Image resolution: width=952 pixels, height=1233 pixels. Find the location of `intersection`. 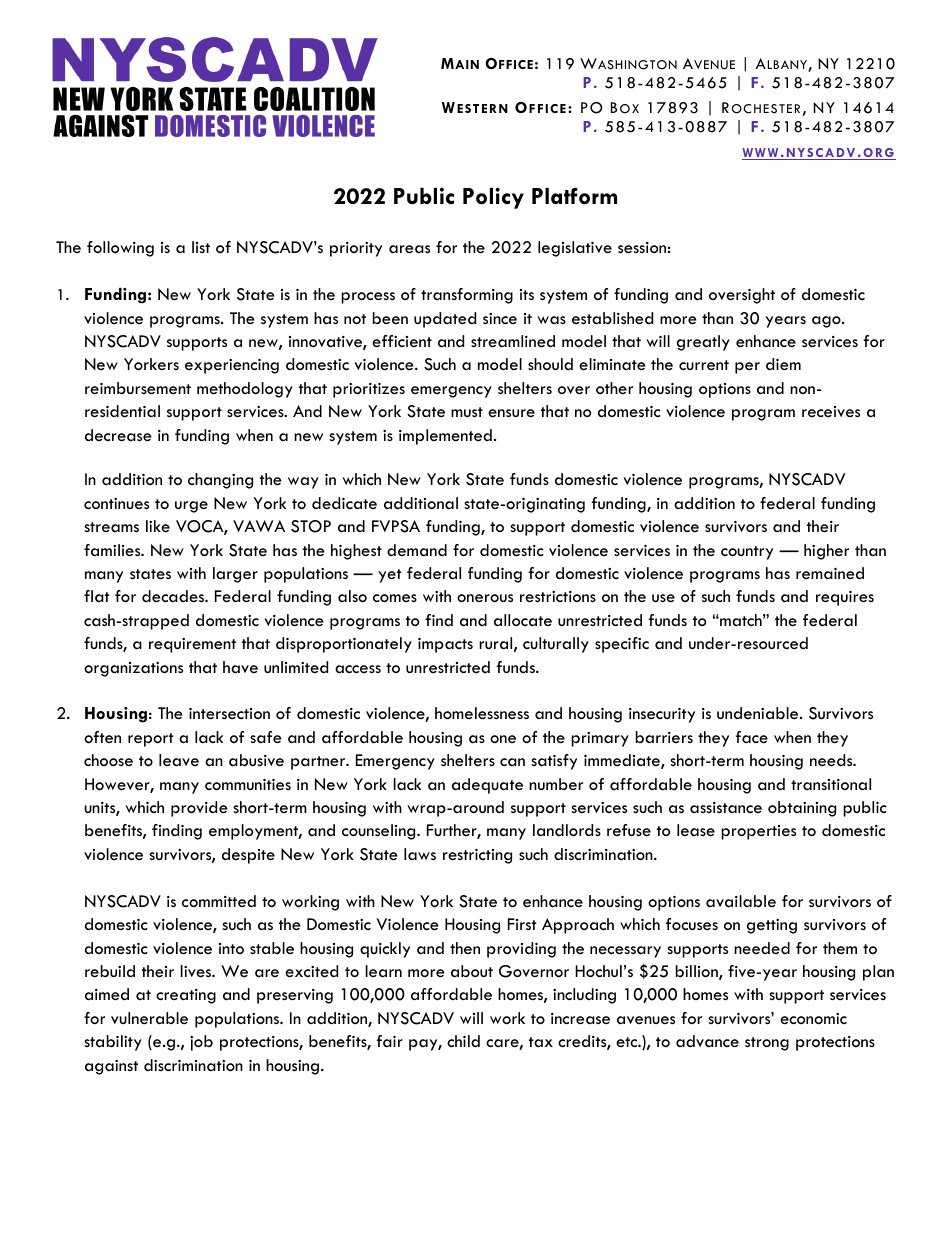

intersection is located at coordinates (229, 714).
